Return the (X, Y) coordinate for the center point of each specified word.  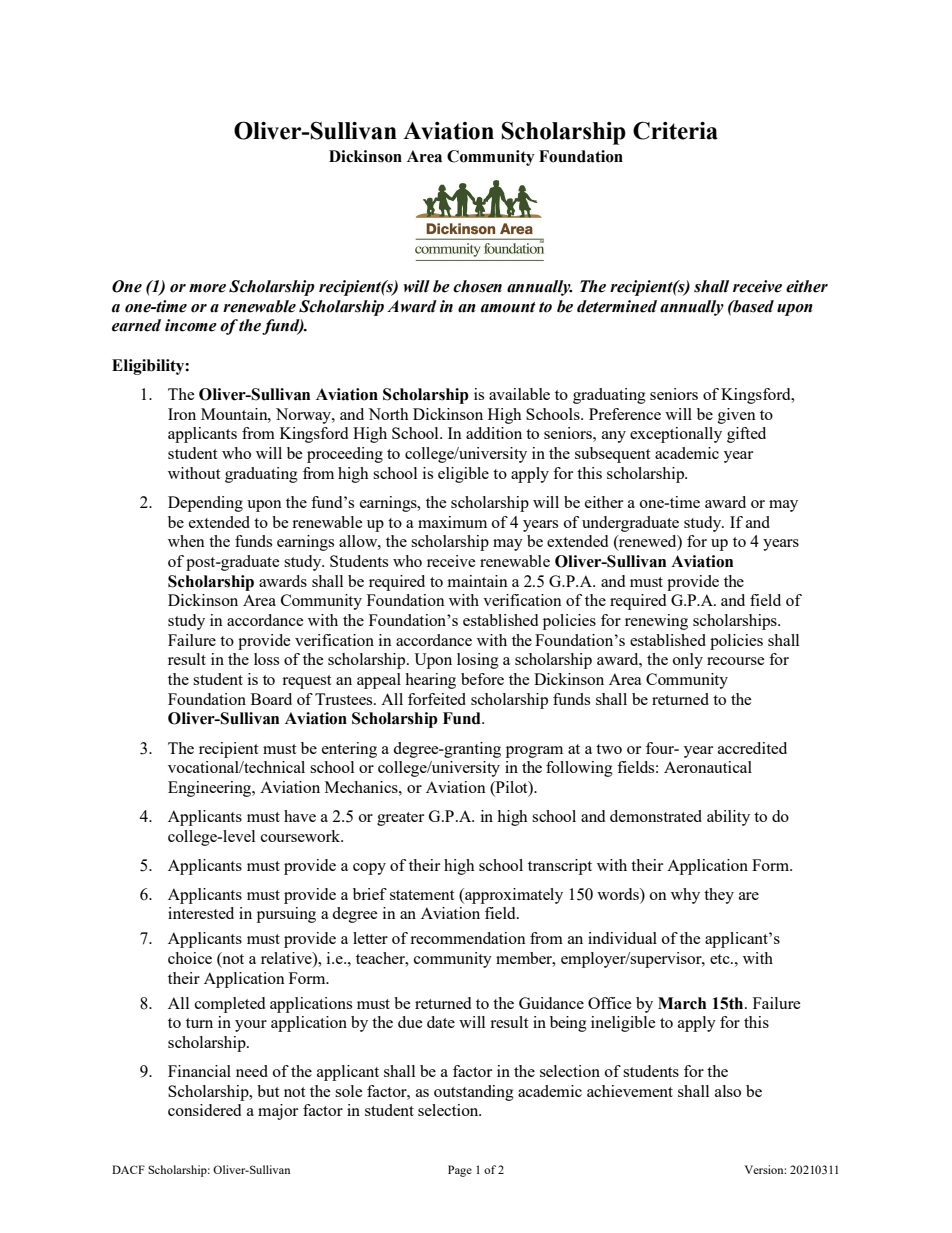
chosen (477, 286)
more (207, 288)
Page (460, 1171)
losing (478, 661)
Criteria (675, 130)
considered (204, 1110)
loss (266, 659)
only (688, 661)
